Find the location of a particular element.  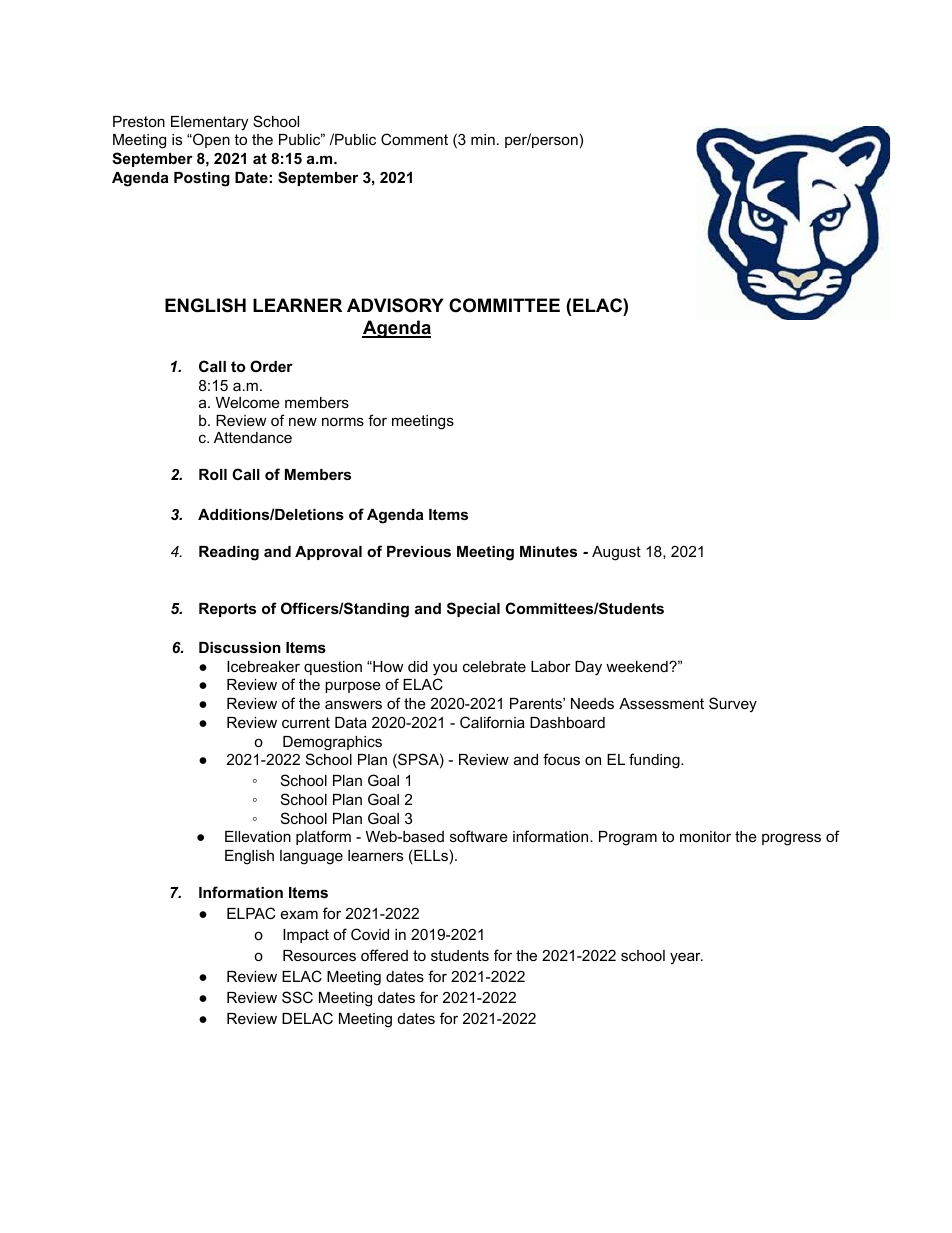

Reading is located at coordinates (229, 553).
